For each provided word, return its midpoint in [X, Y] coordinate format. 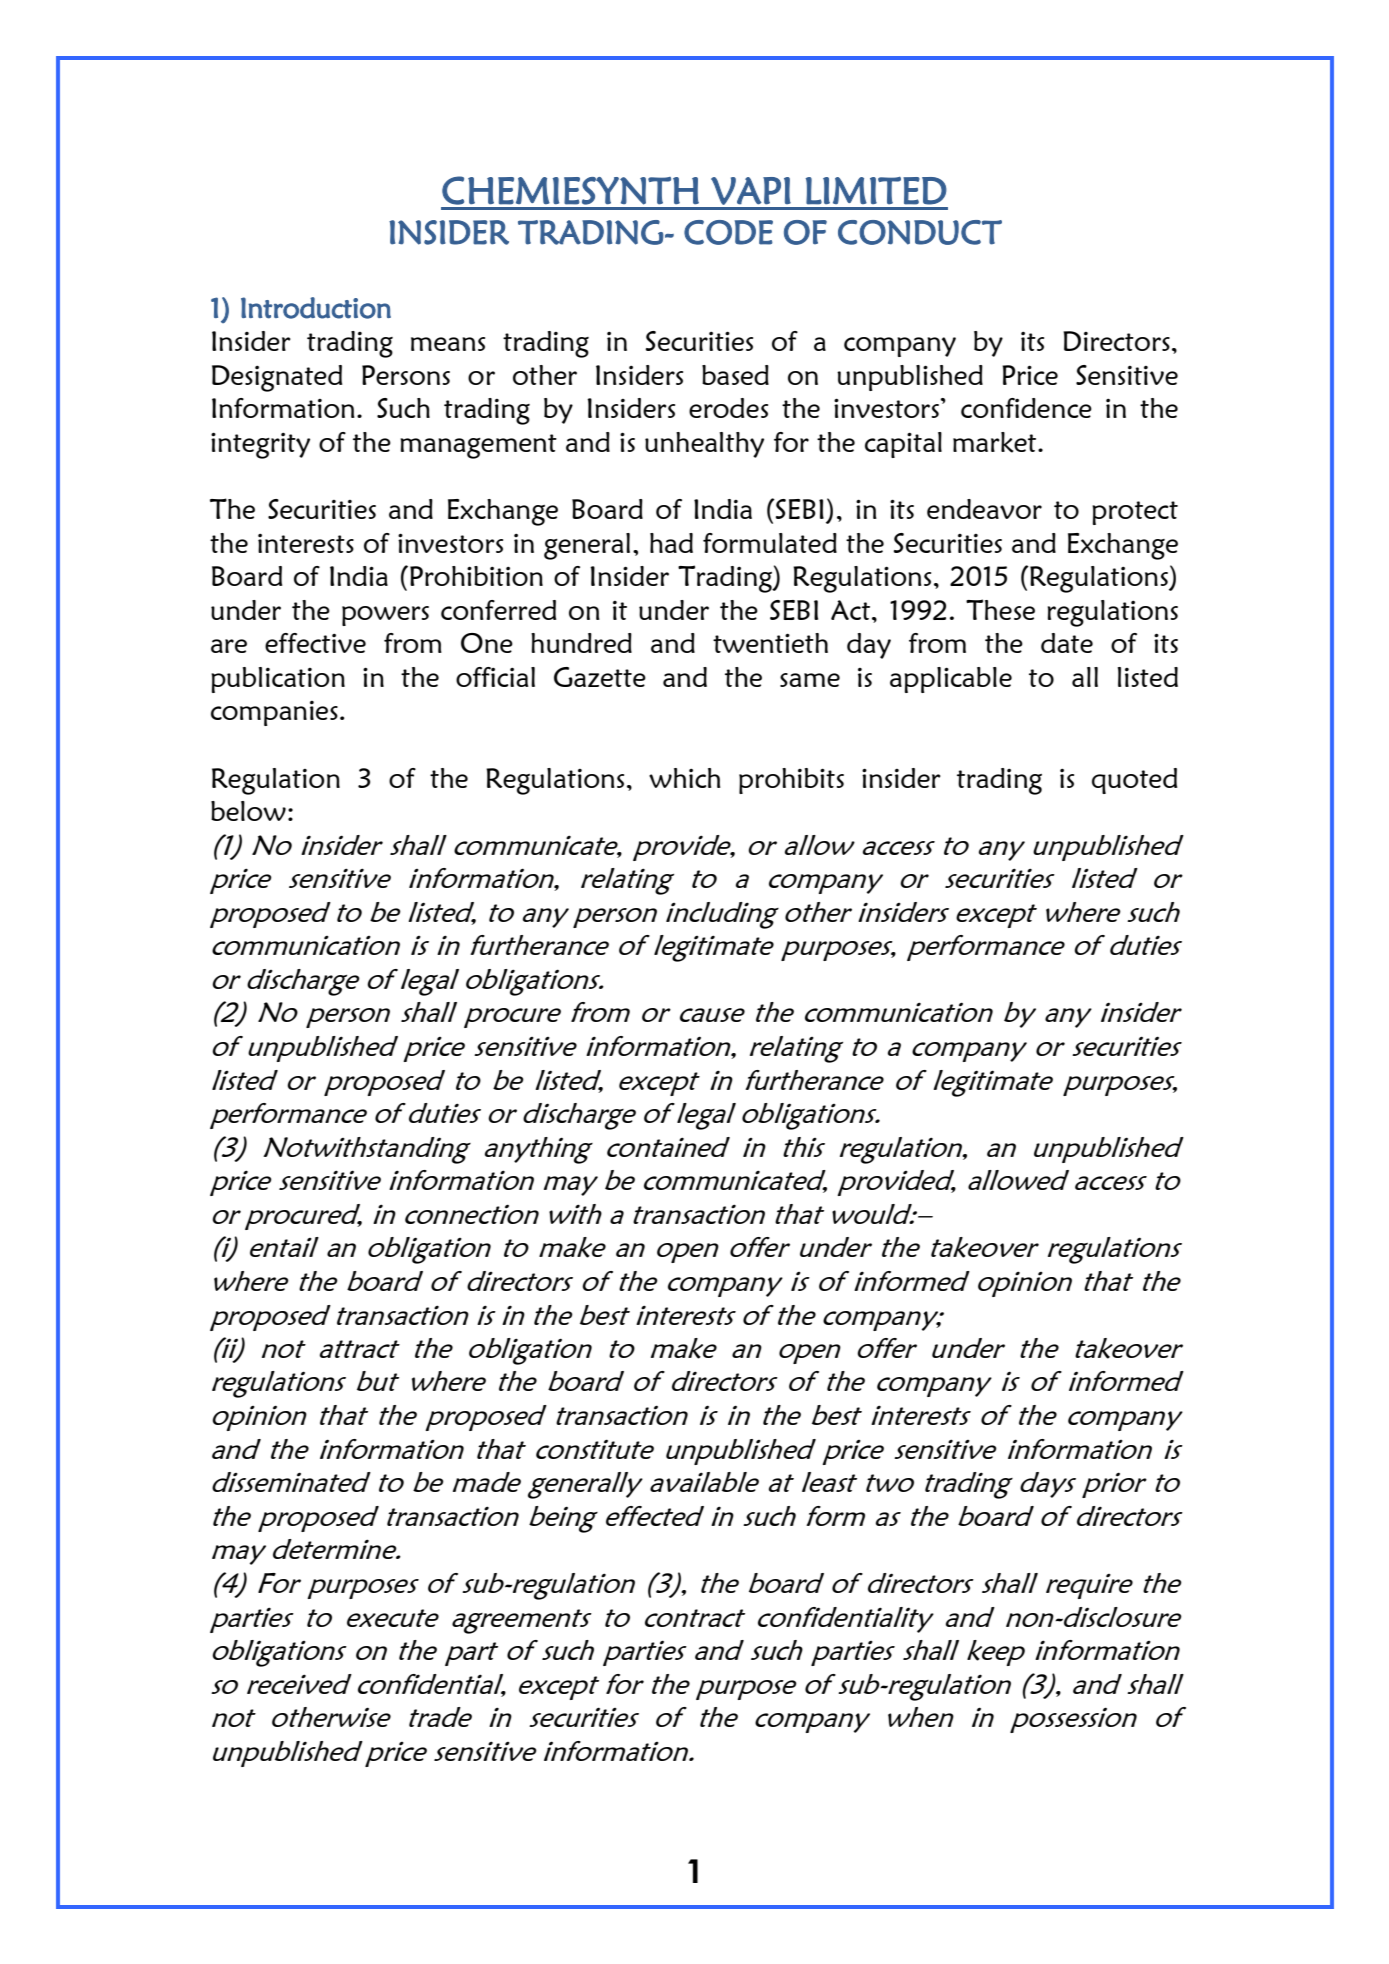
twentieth [770, 643]
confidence [1026, 408]
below [248, 811]
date [1067, 643]
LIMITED [876, 190]
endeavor [984, 509]
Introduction [316, 308]
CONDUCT [920, 232]
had [671, 543]
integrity [260, 445]
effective [315, 643]
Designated [277, 378]
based [735, 375]
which [685, 778]
